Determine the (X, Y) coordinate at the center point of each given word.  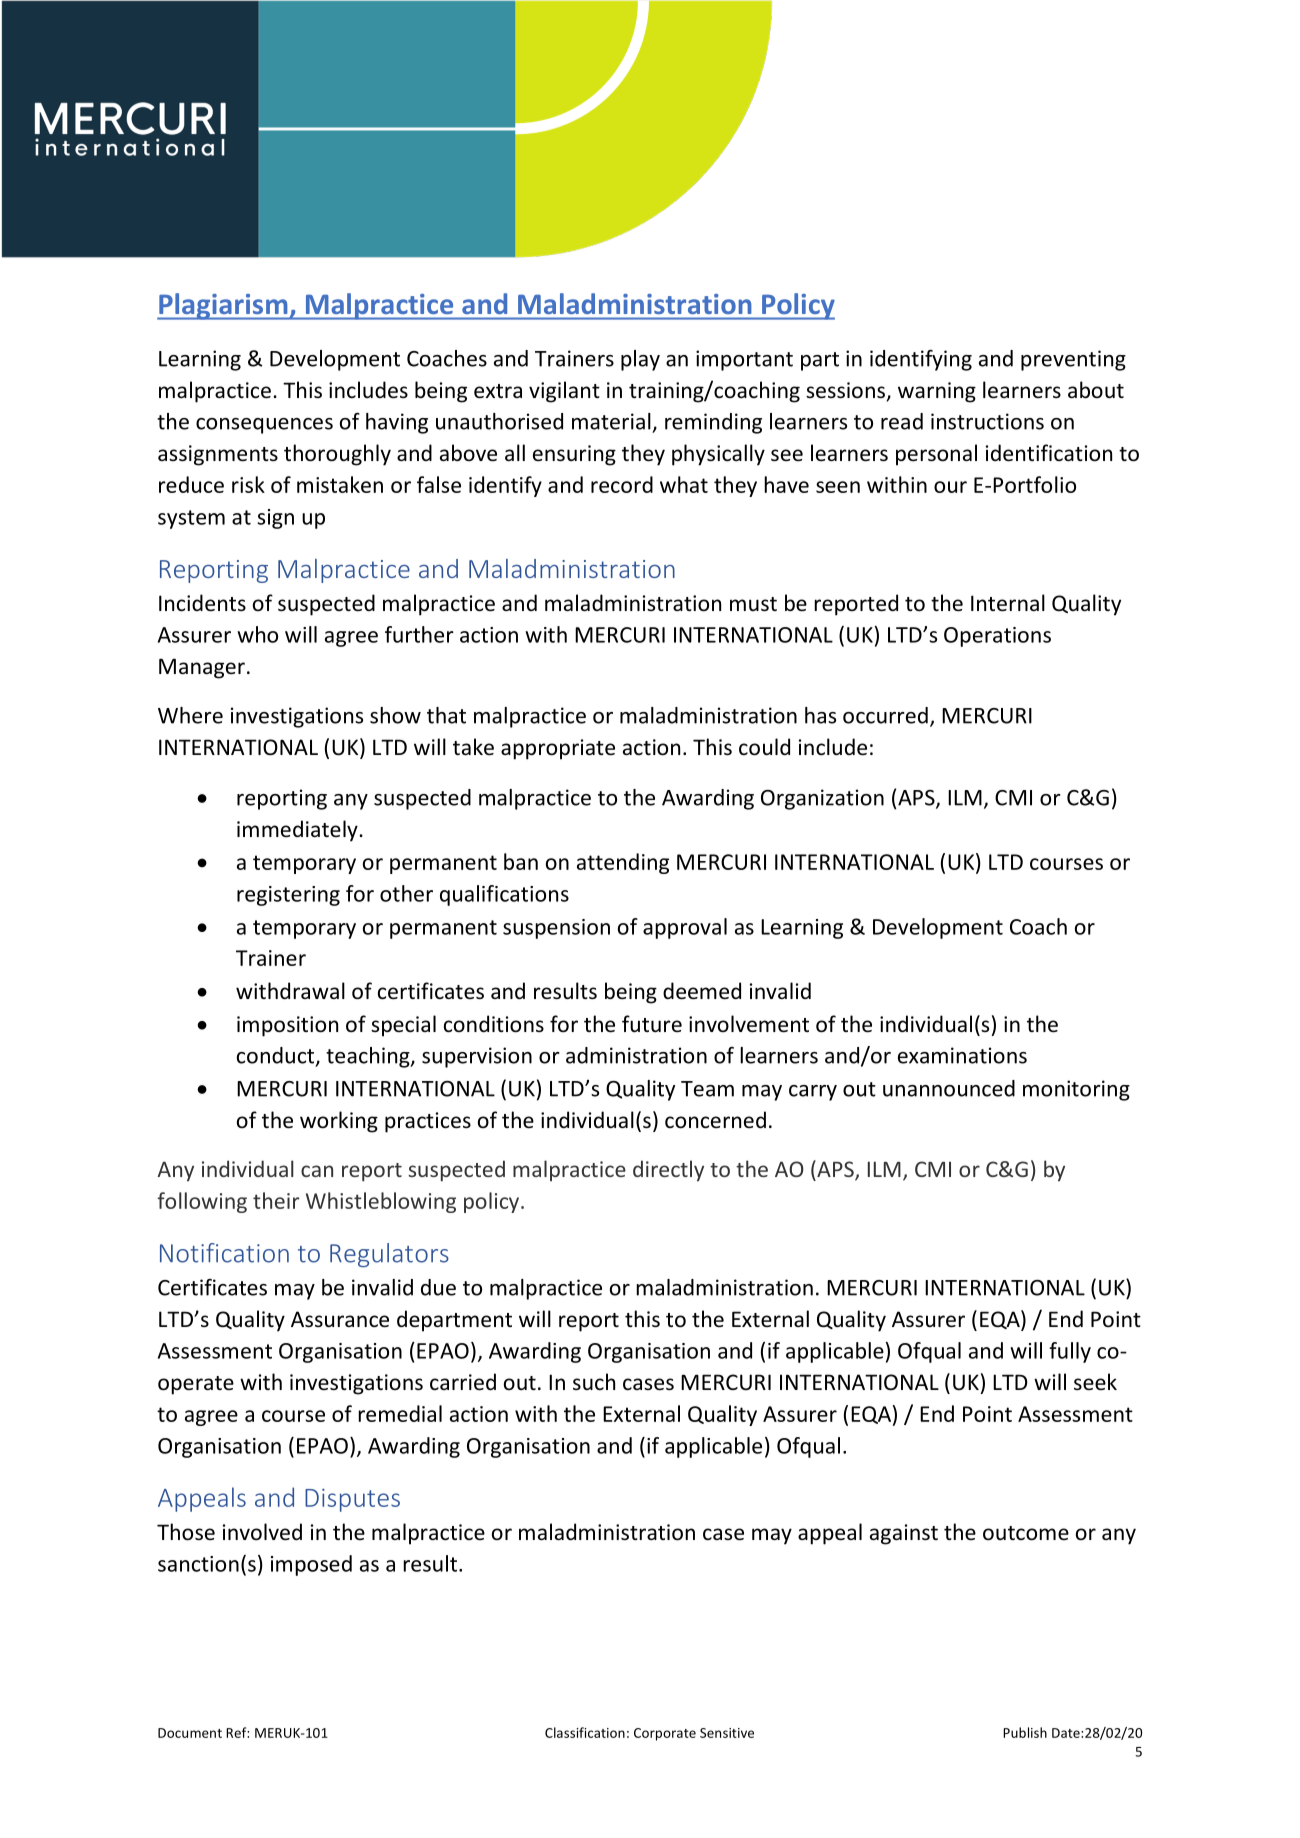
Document (190, 1733)
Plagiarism (223, 306)
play (640, 360)
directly (668, 1171)
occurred (885, 715)
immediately (297, 831)
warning (937, 392)
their (276, 1200)
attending (623, 863)
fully (1070, 1352)
